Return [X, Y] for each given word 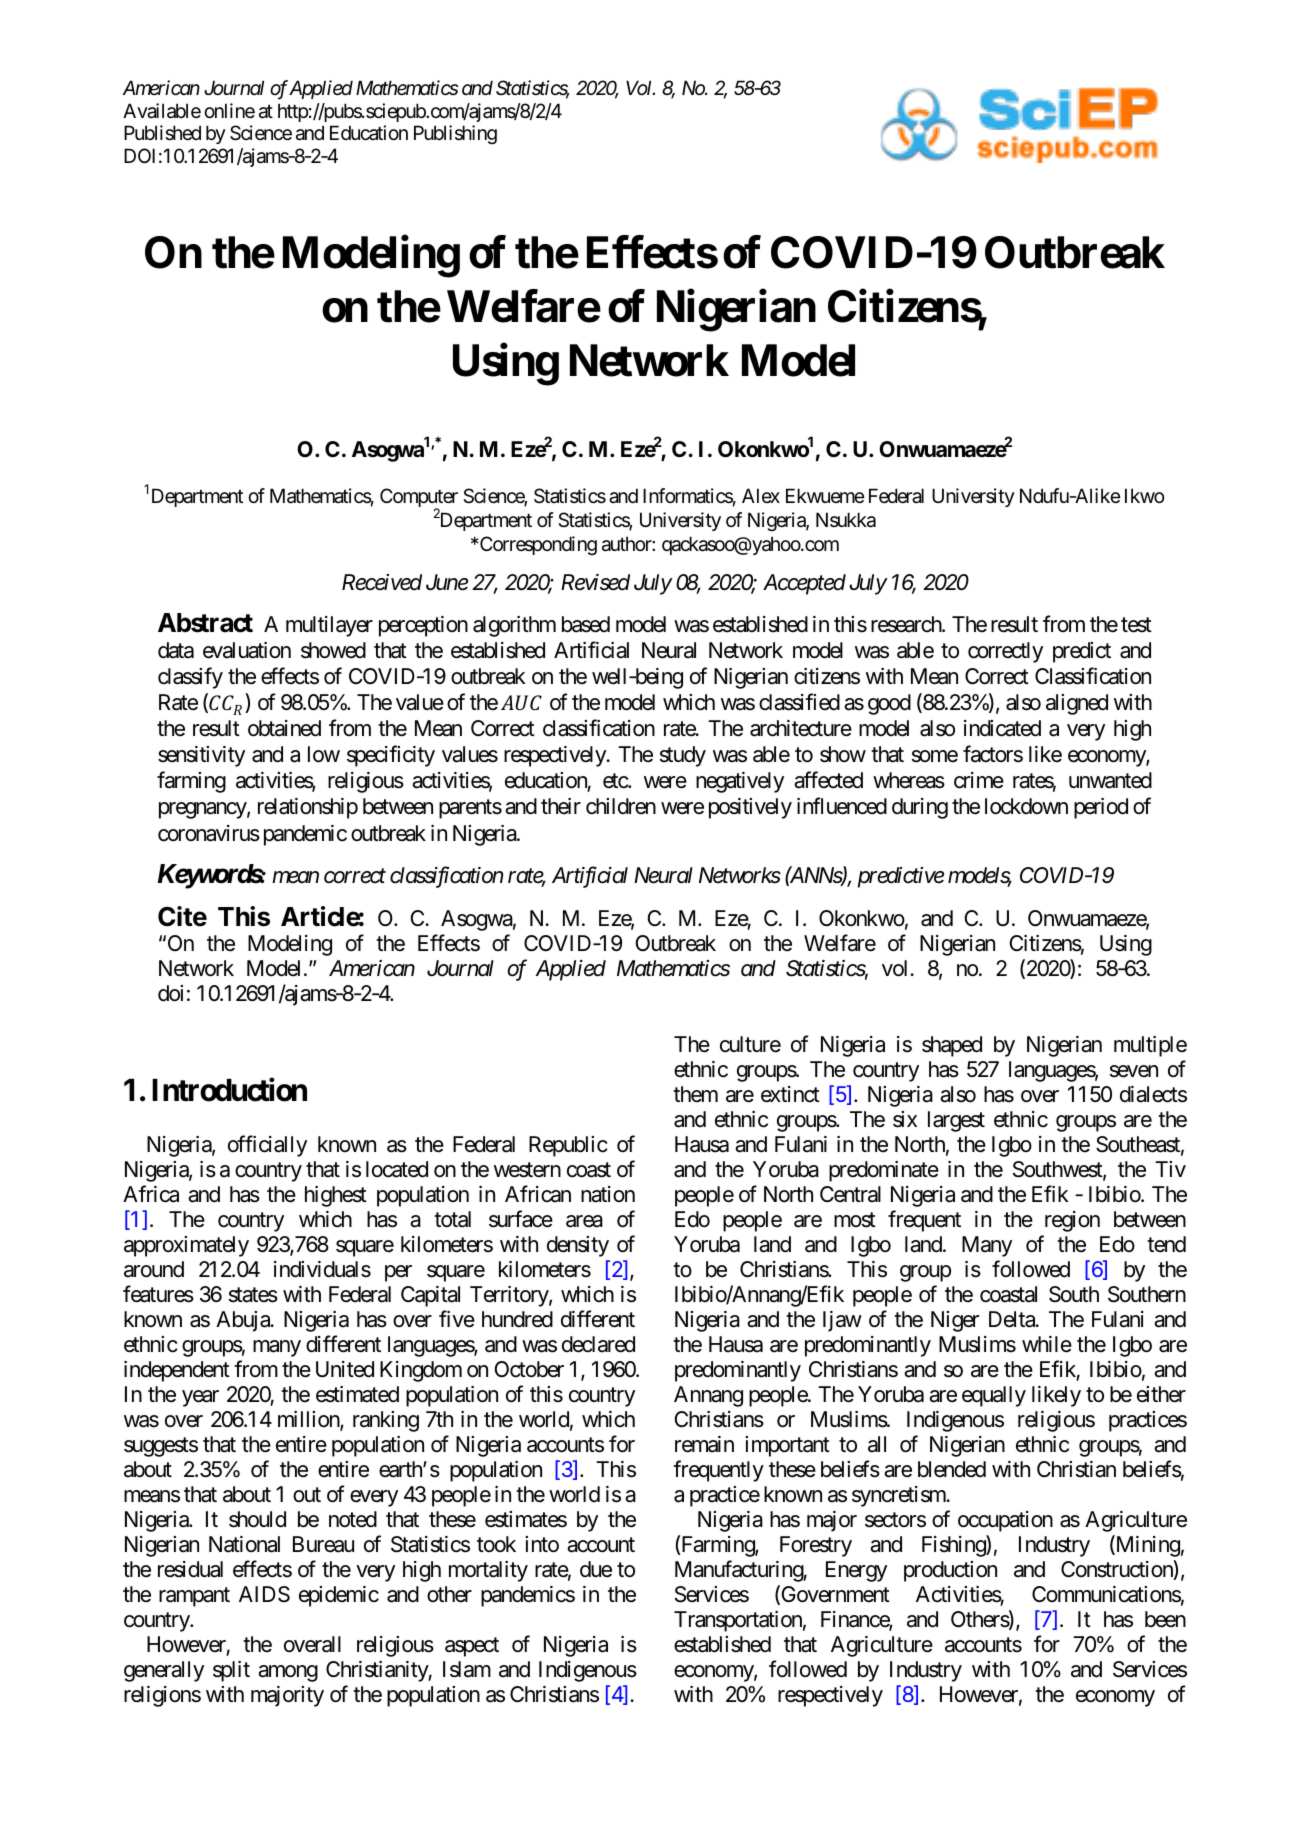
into [542, 1544]
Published [162, 133]
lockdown [1026, 806]
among [288, 1673]
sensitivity [201, 756]
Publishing [455, 134]
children [621, 806]
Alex [761, 495]
